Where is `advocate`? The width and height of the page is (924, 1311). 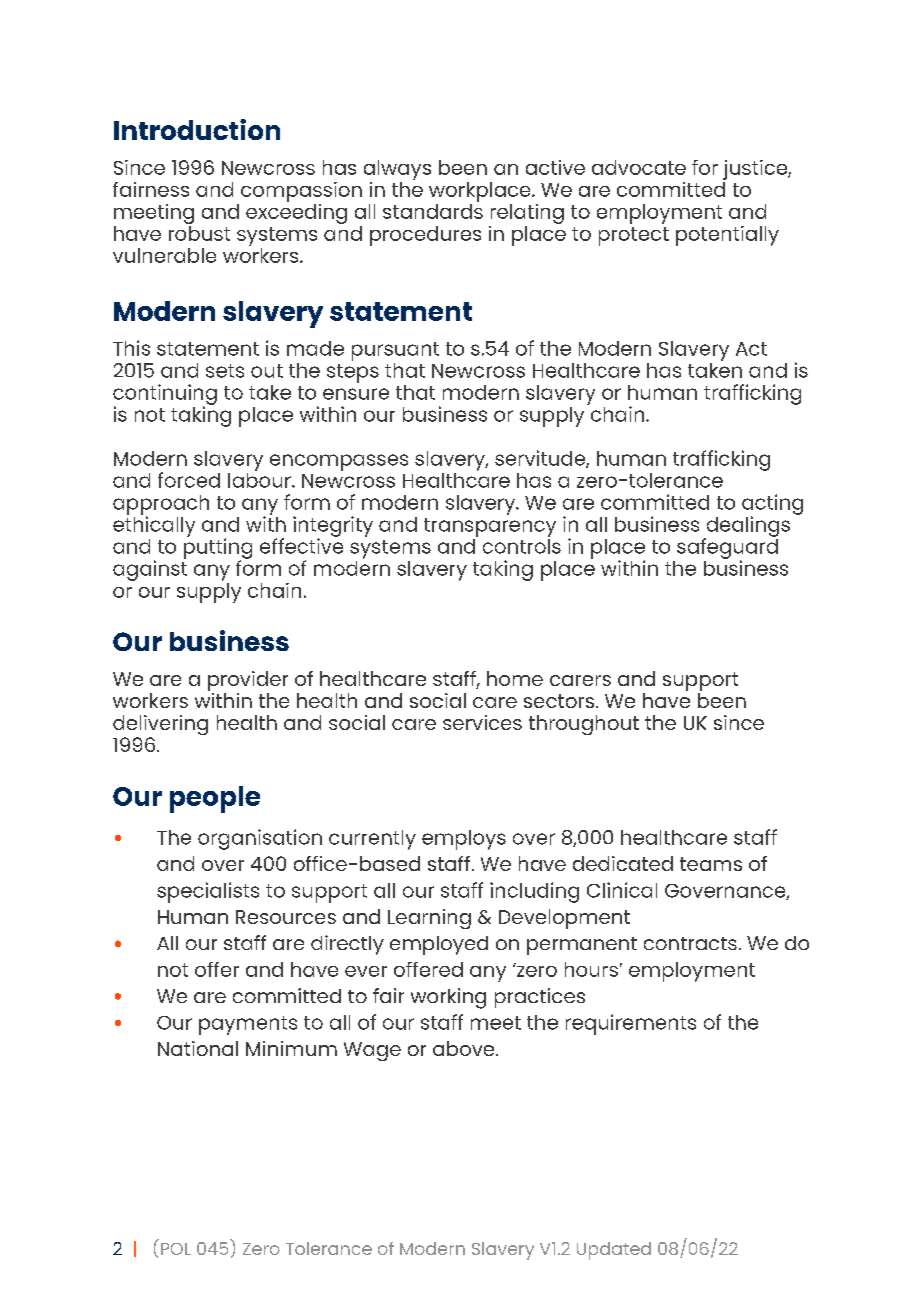 advocate is located at coordinates (639, 167).
